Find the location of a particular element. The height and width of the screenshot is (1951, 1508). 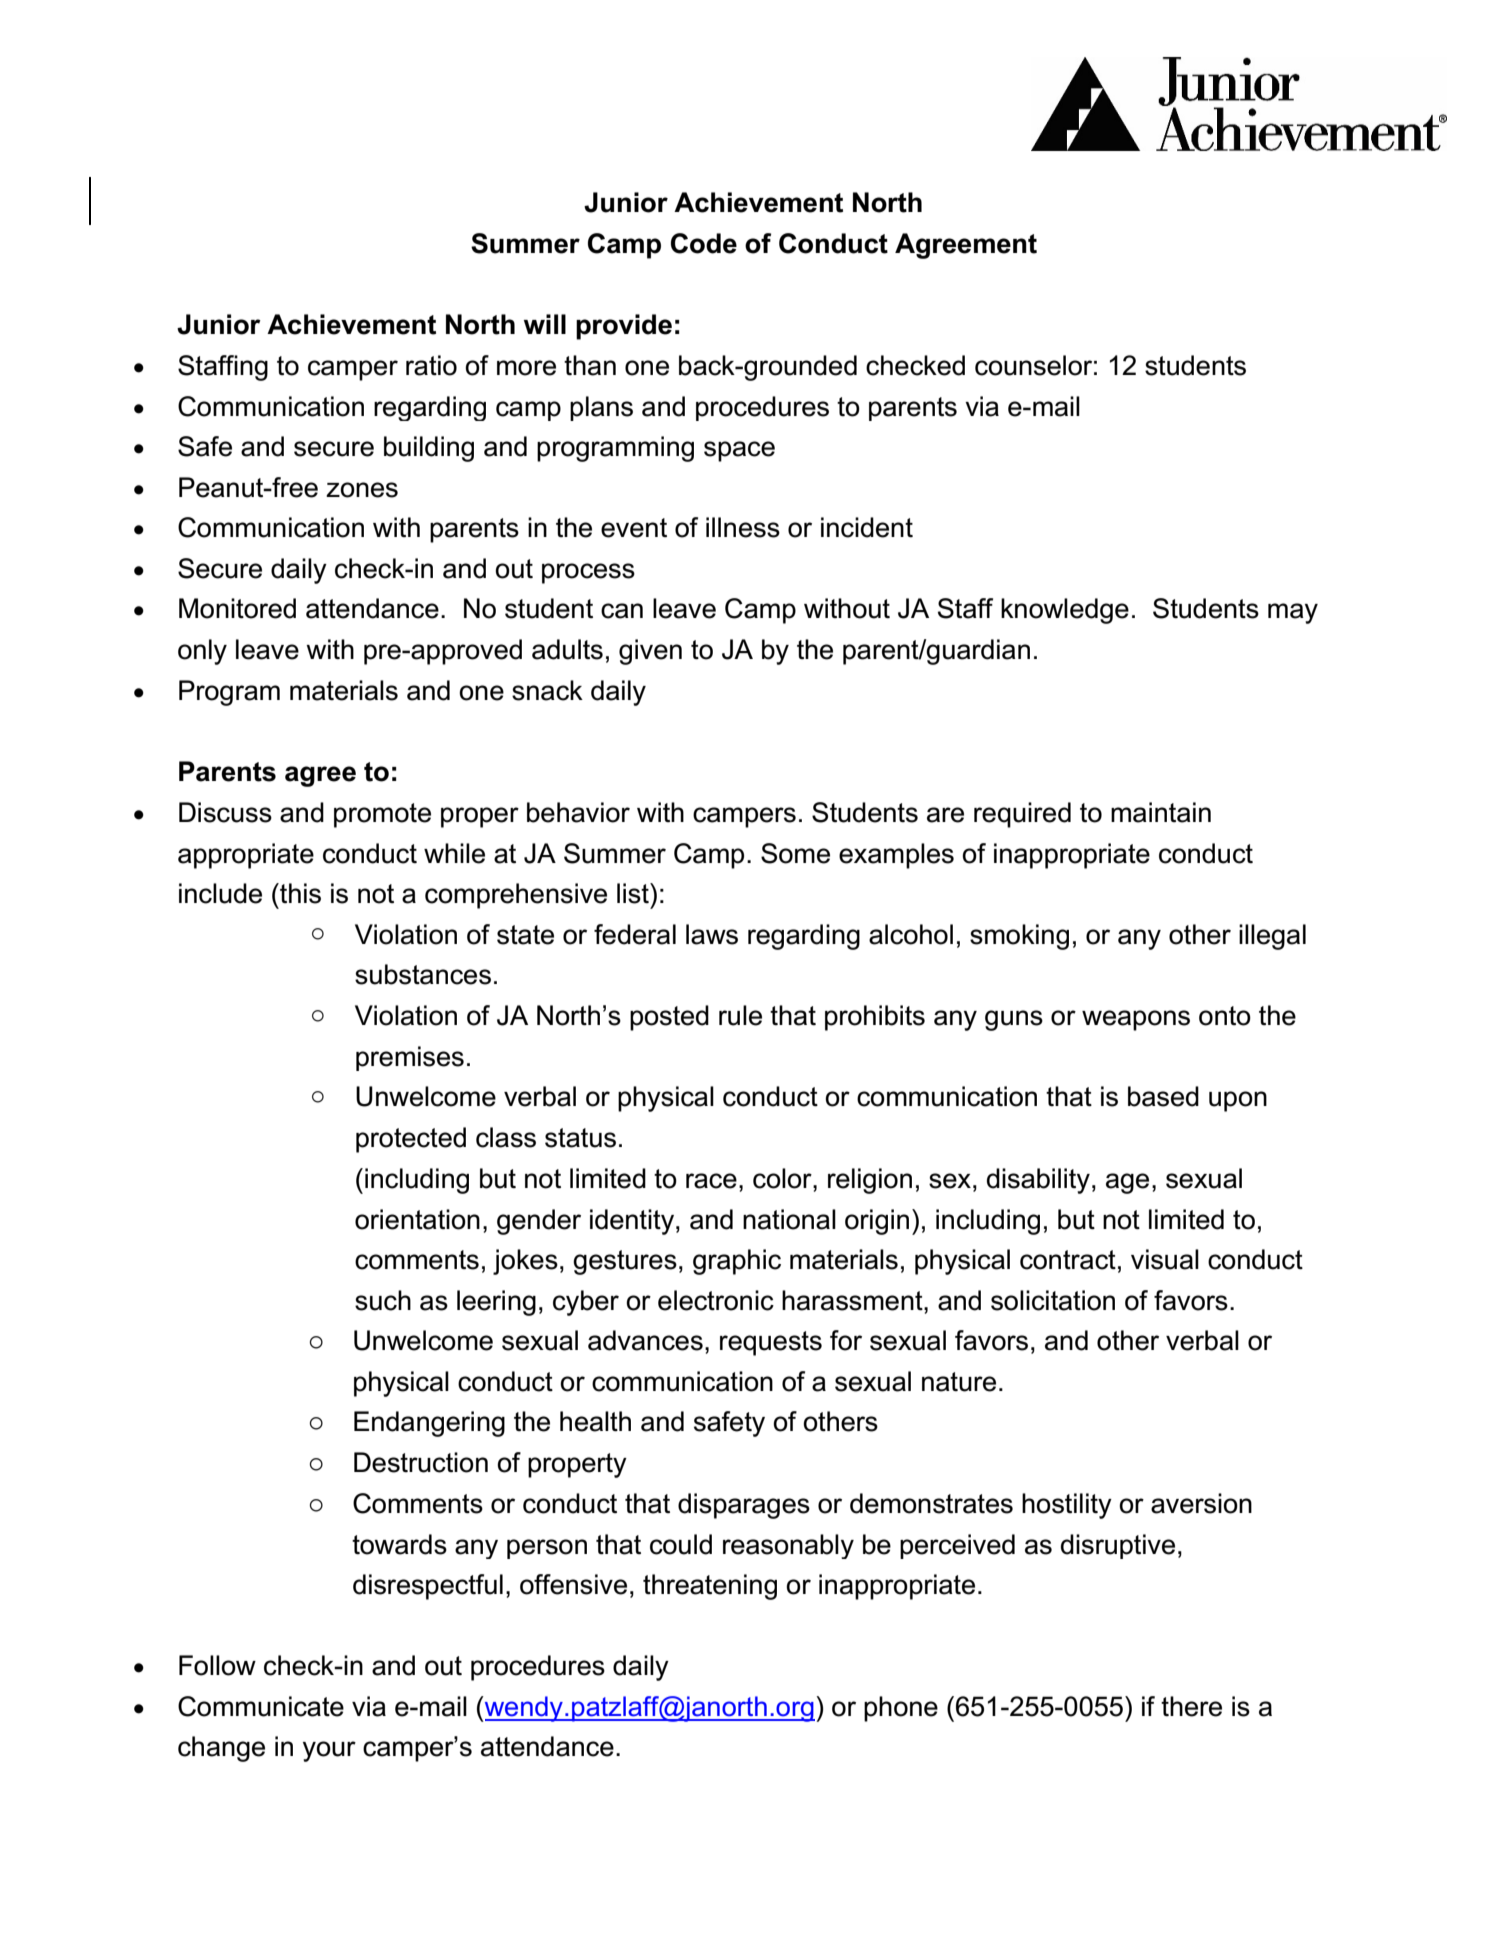

knowledge is located at coordinates (1065, 611).
